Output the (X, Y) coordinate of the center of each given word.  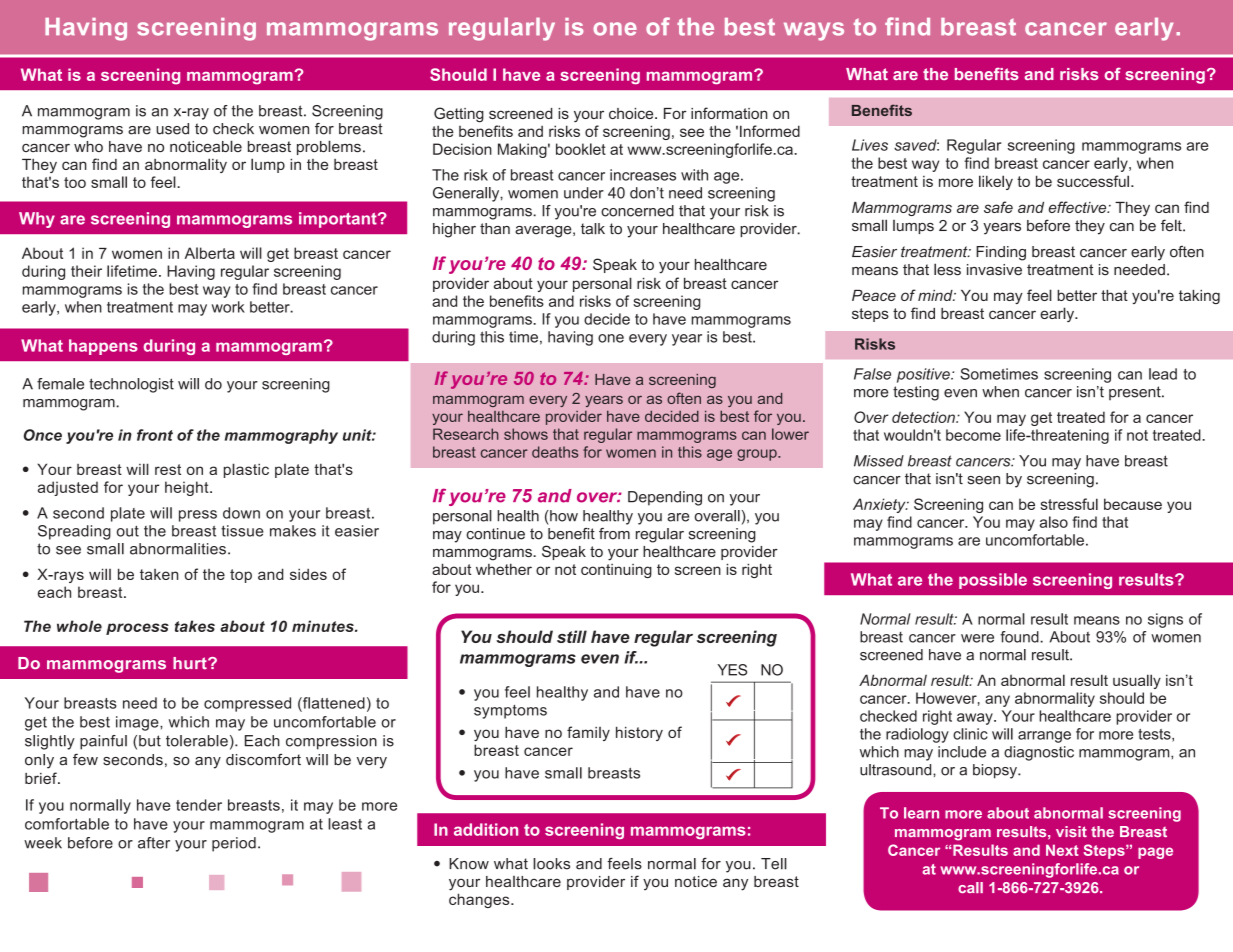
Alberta (210, 253)
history (639, 734)
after (154, 843)
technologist (131, 385)
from (614, 534)
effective (1078, 207)
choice (632, 113)
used (172, 129)
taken (159, 574)
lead (1163, 374)
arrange (1044, 737)
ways (814, 31)
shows (526, 434)
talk (593, 229)
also (1054, 522)
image (138, 723)
